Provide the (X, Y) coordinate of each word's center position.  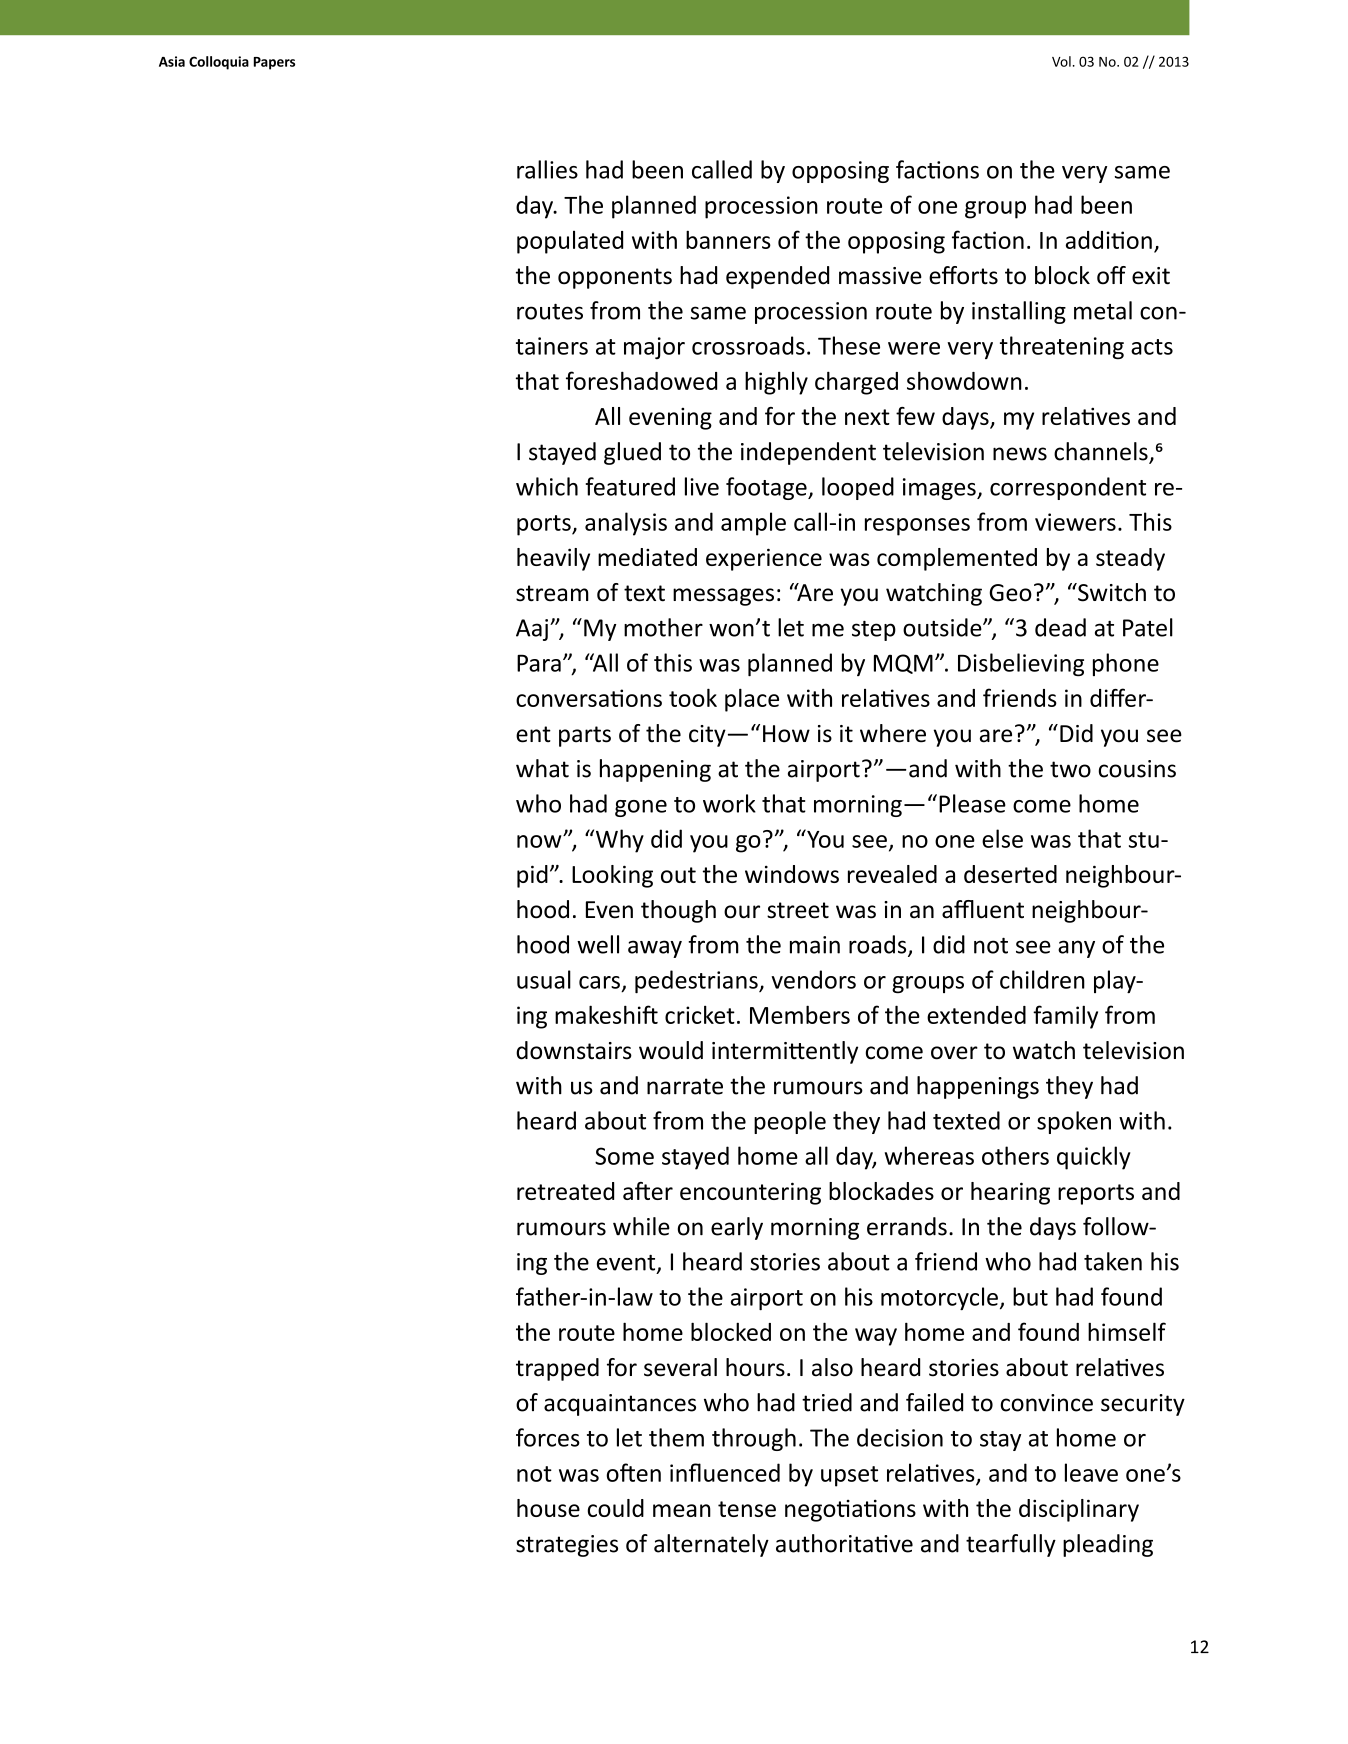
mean (682, 1510)
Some (624, 1156)
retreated (565, 1191)
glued (632, 453)
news (1020, 454)
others (1015, 1155)
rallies (547, 169)
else (1002, 838)
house (548, 1508)
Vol (1061, 61)
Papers (274, 63)
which (547, 486)
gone (641, 808)
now (540, 841)
